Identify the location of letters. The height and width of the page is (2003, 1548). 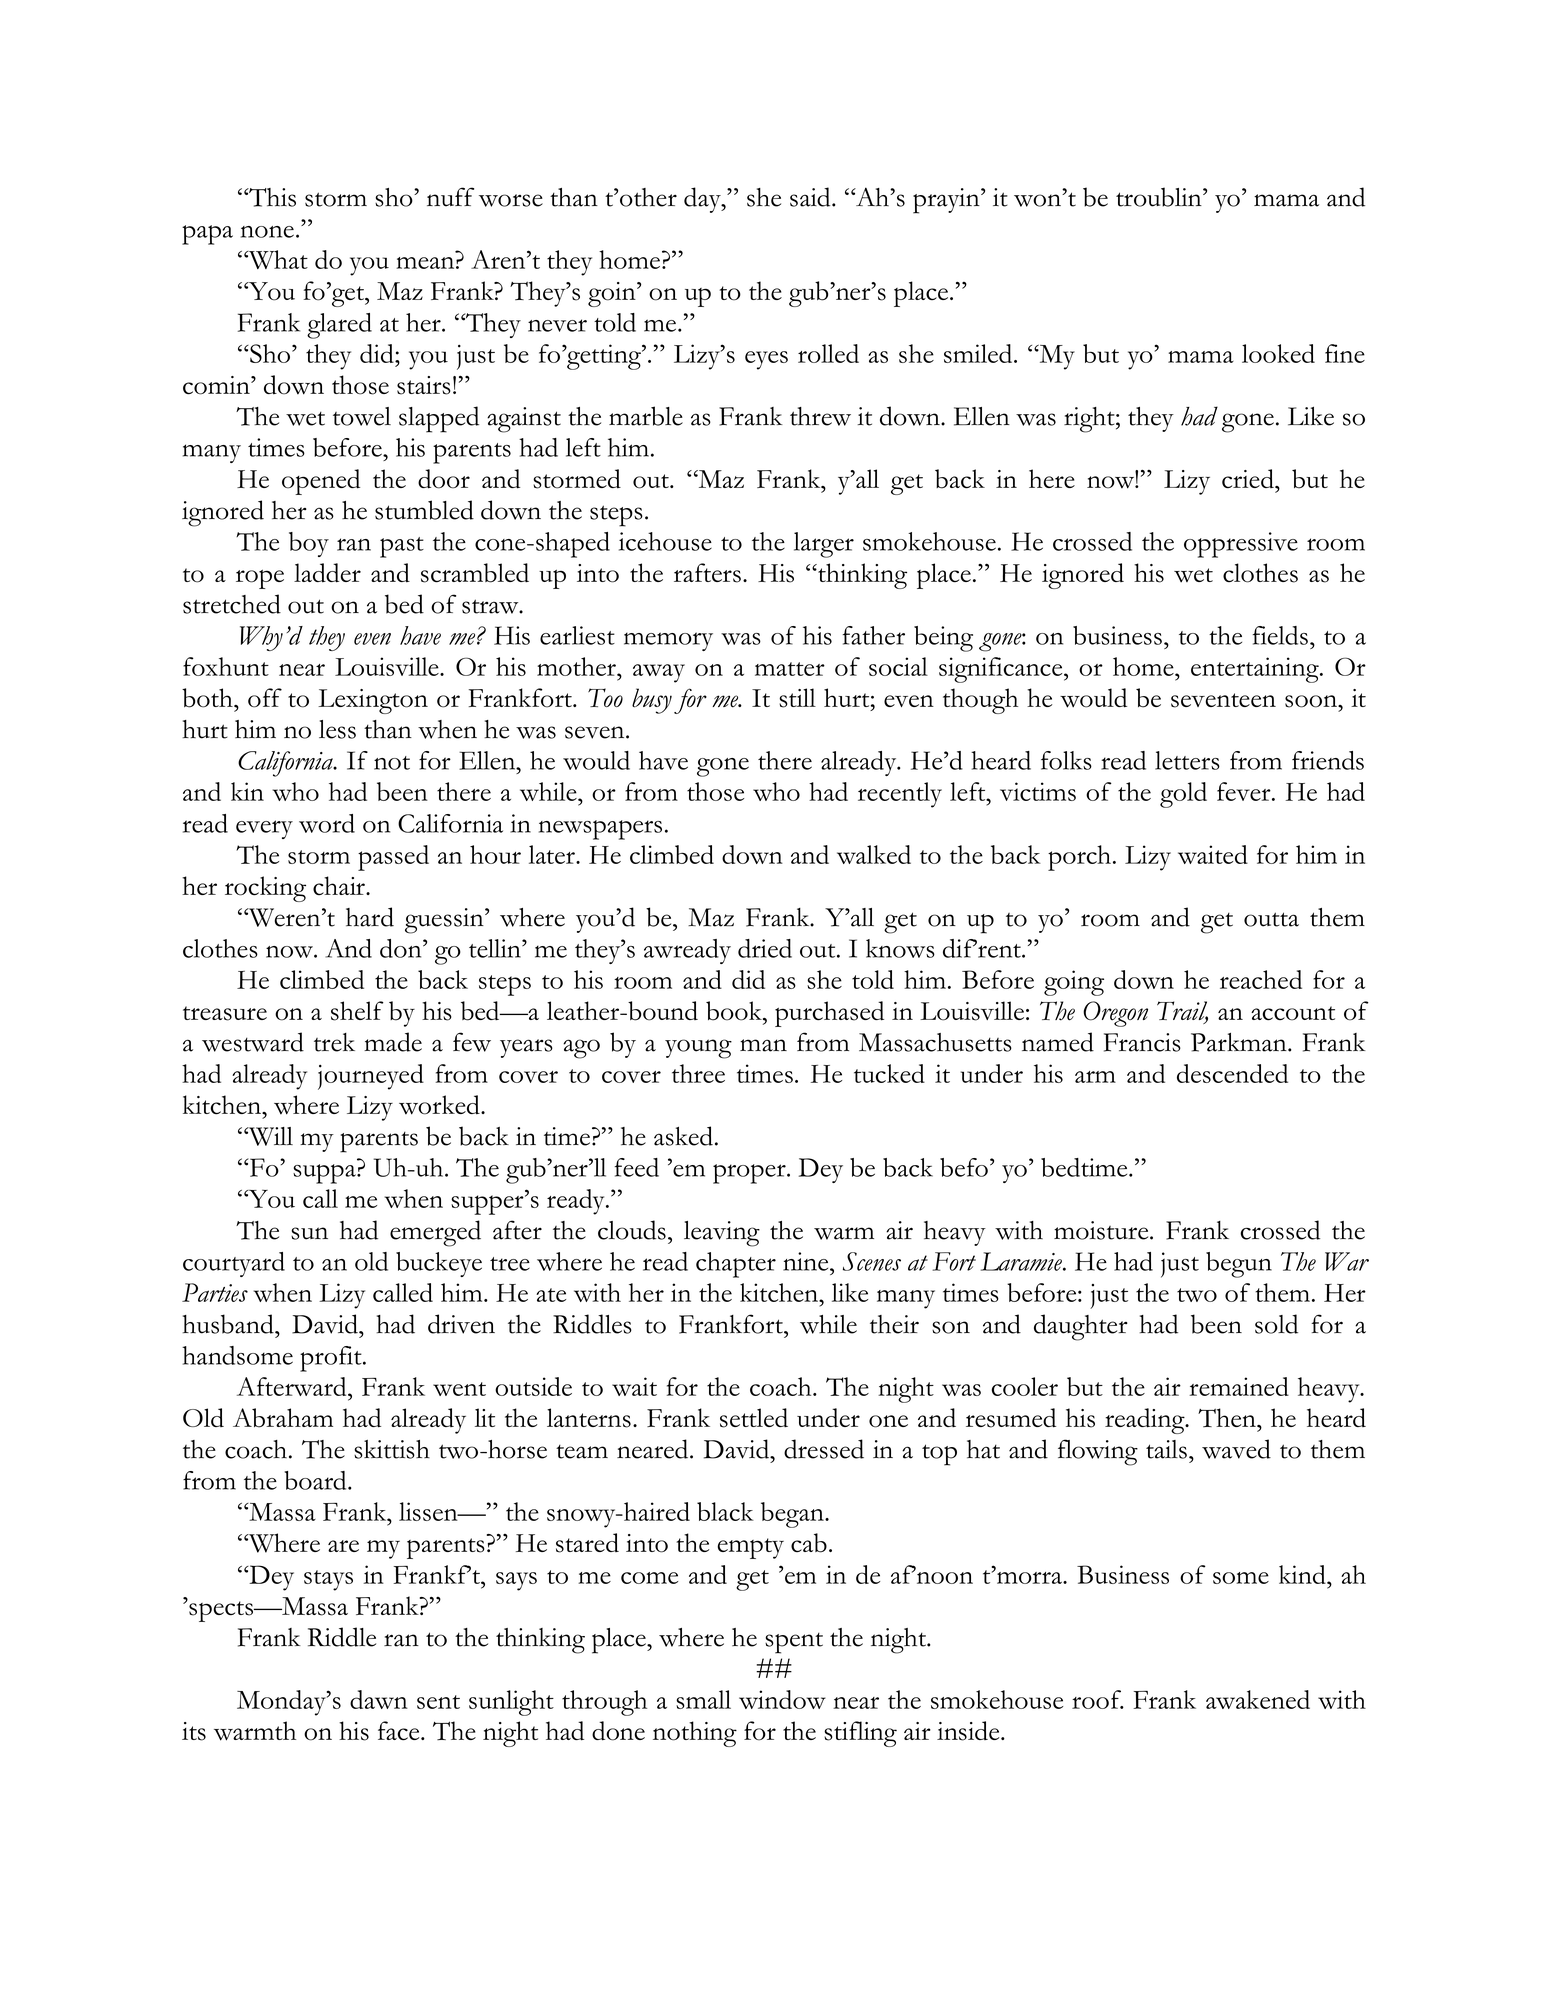
(1187, 760).
